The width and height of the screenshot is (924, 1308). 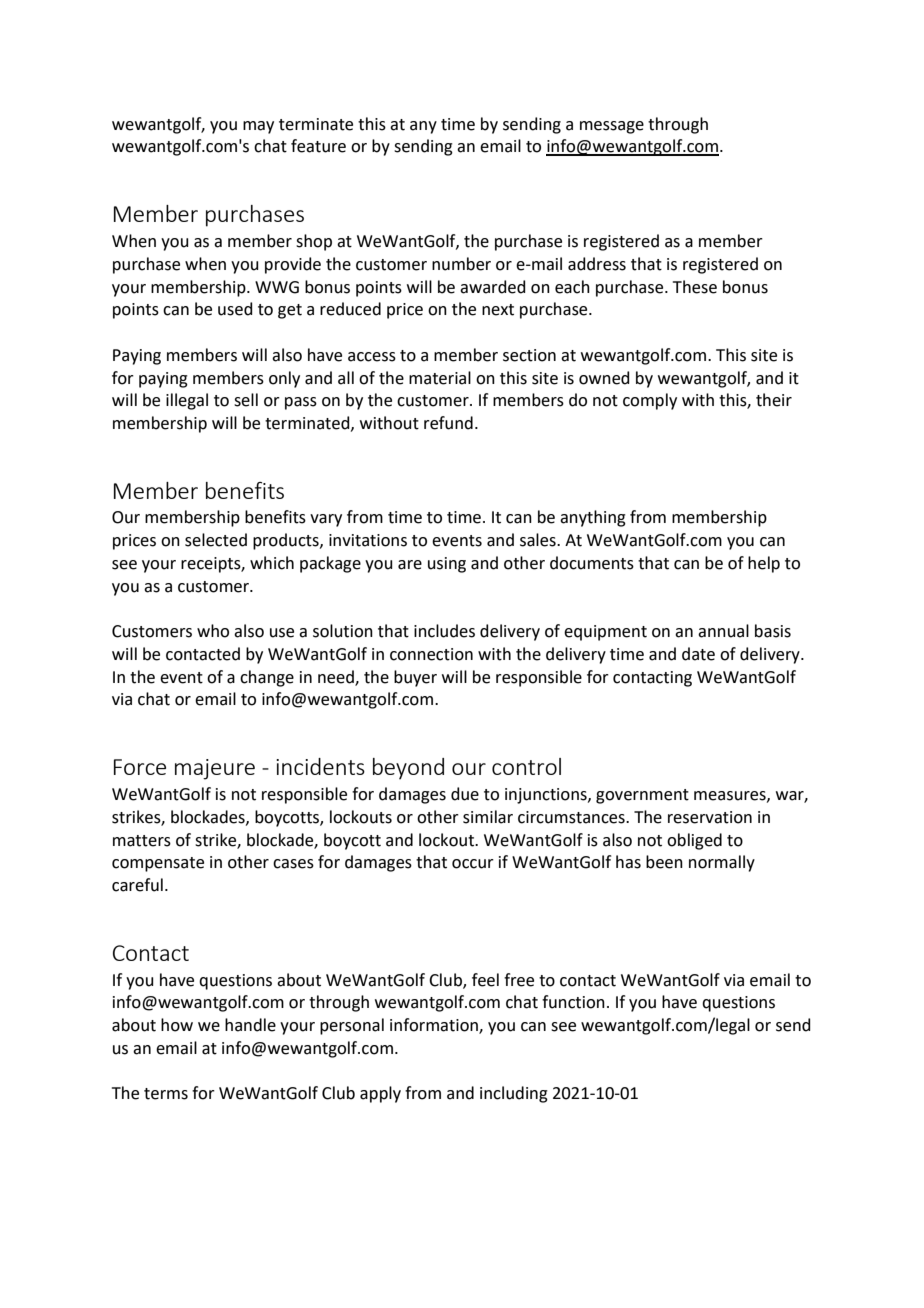 What do you see at coordinates (444, 631) in the screenshot?
I see `includes` at bounding box center [444, 631].
